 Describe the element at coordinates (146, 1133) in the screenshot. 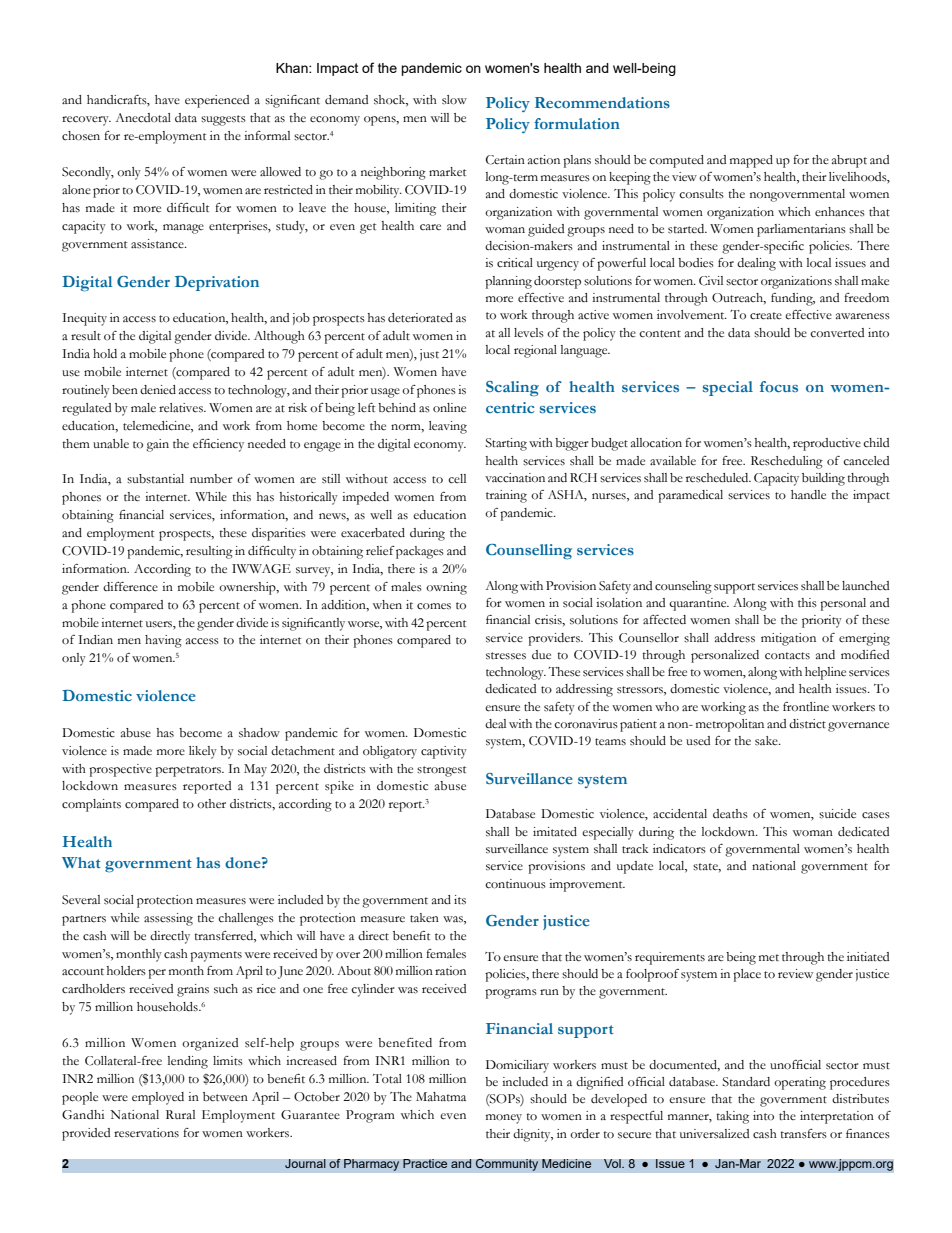

I see `reservations` at that location.
